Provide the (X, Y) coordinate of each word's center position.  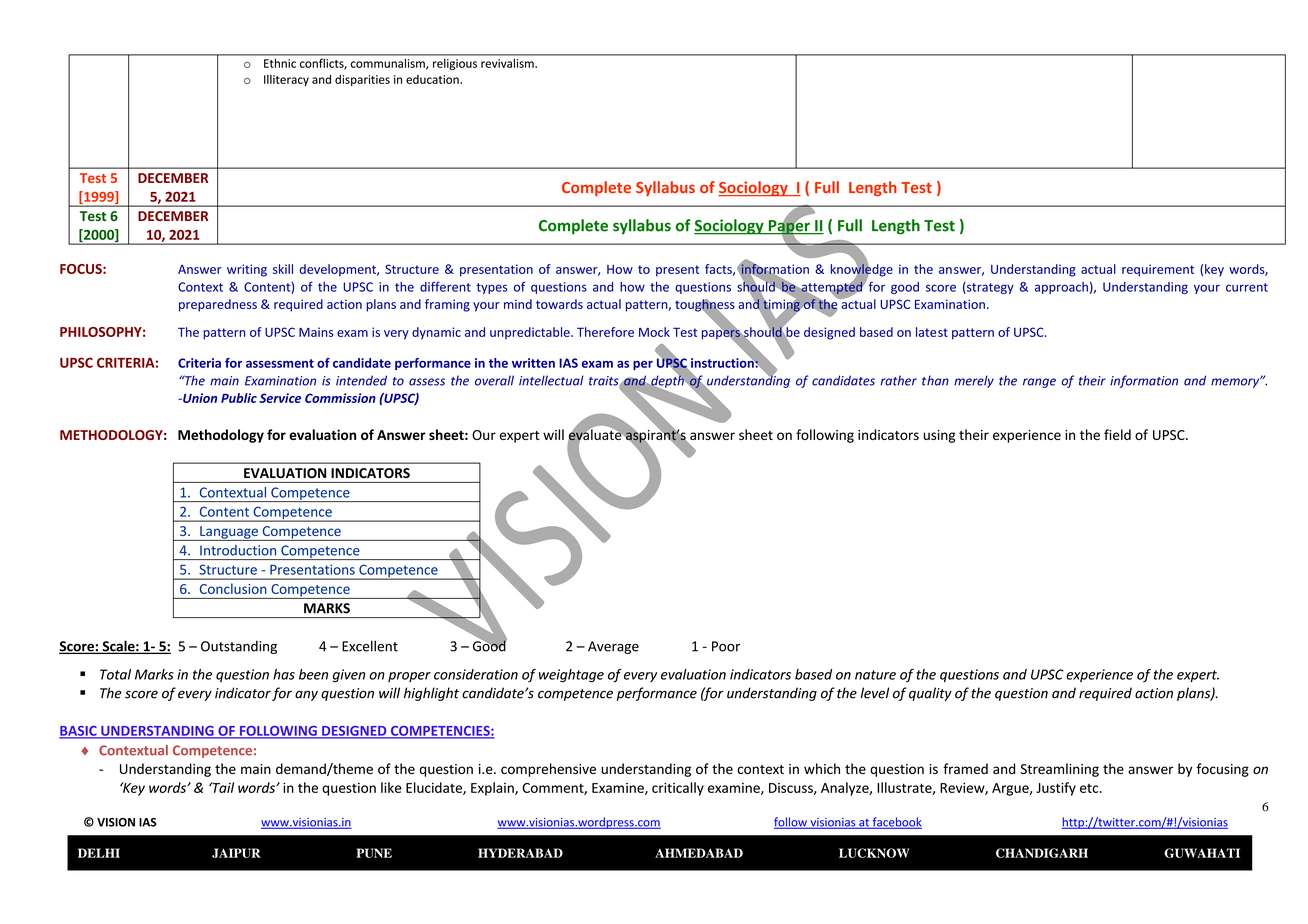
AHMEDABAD (699, 853)
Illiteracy (286, 80)
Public (239, 398)
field (1117, 434)
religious (455, 64)
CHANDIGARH (1042, 853)
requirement (1158, 270)
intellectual (551, 380)
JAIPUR (236, 853)
